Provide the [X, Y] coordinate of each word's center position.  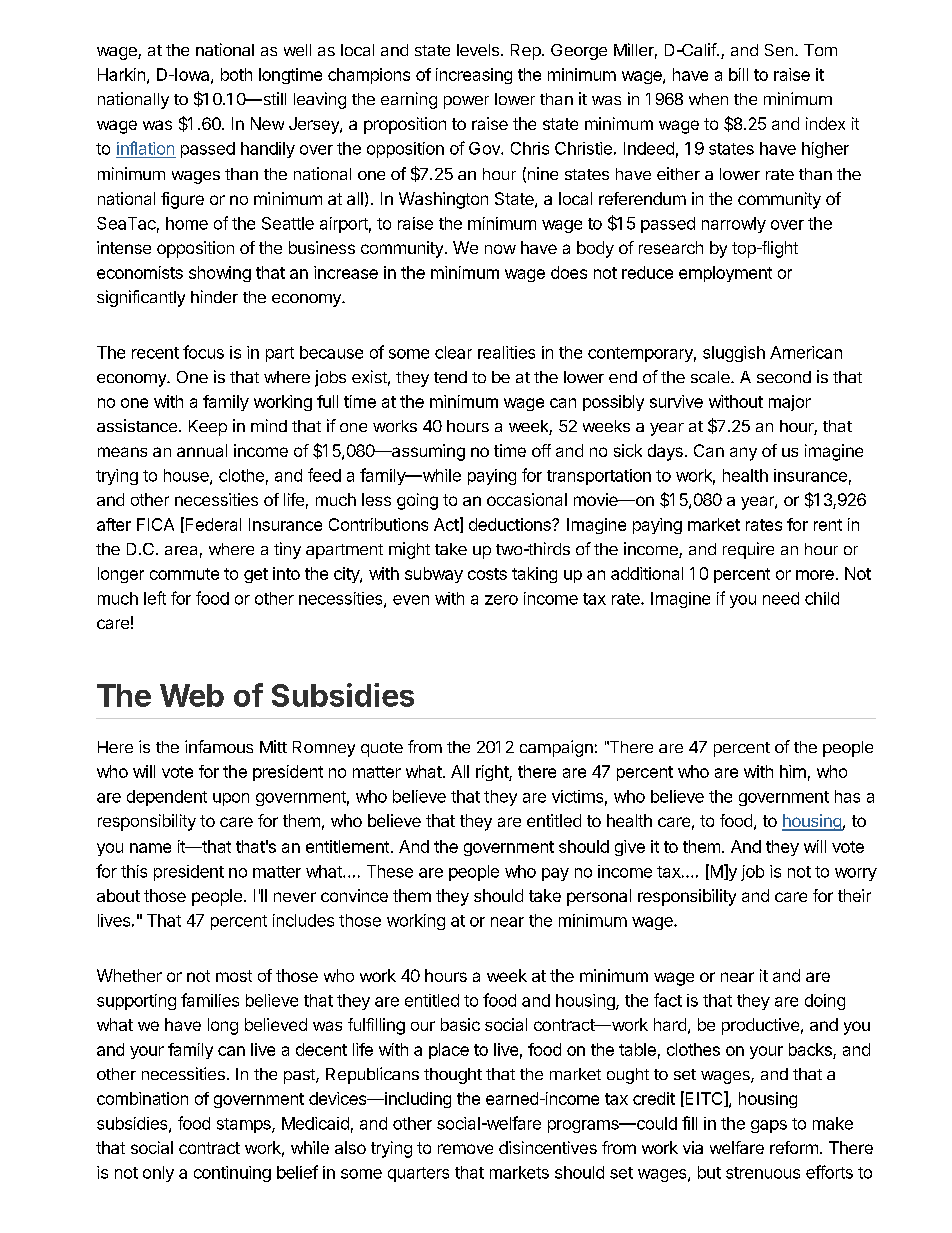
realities [506, 352]
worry [856, 874]
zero [501, 600]
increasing [474, 76]
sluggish [734, 354]
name [150, 848]
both [236, 74]
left [155, 598]
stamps [245, 1125]
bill [738, 74]
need [781, 598]
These [390, 871]
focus [203, 352]
